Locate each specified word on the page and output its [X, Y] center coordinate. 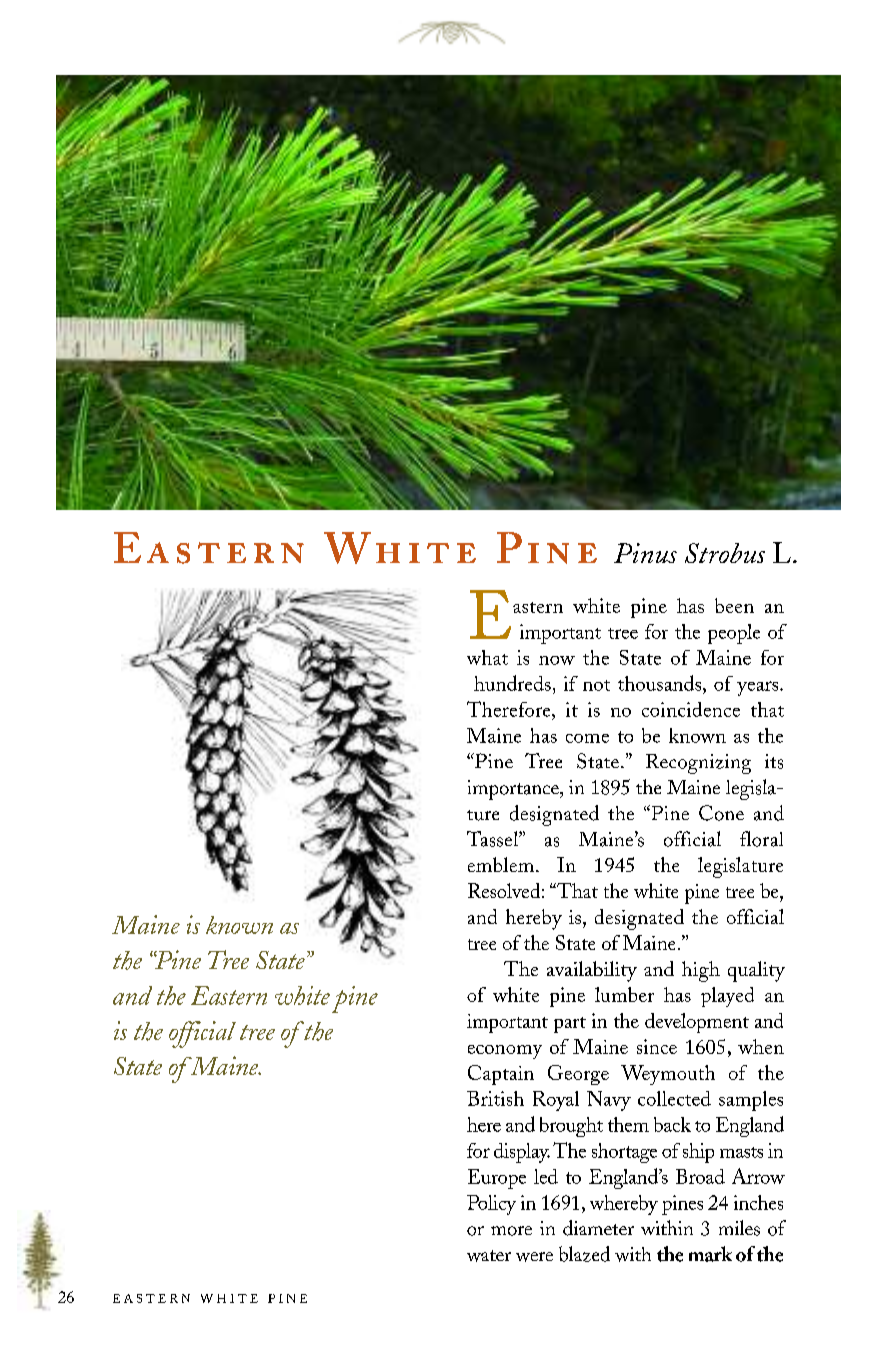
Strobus [725, 553]
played [727, 997]
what [487, 657]
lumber [624, 994]
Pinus [645, 553]
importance [514, 790]
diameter [598, 1228]
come [587, 738]
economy [505, 1052]
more [511, 1231]
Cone [721, 813]
